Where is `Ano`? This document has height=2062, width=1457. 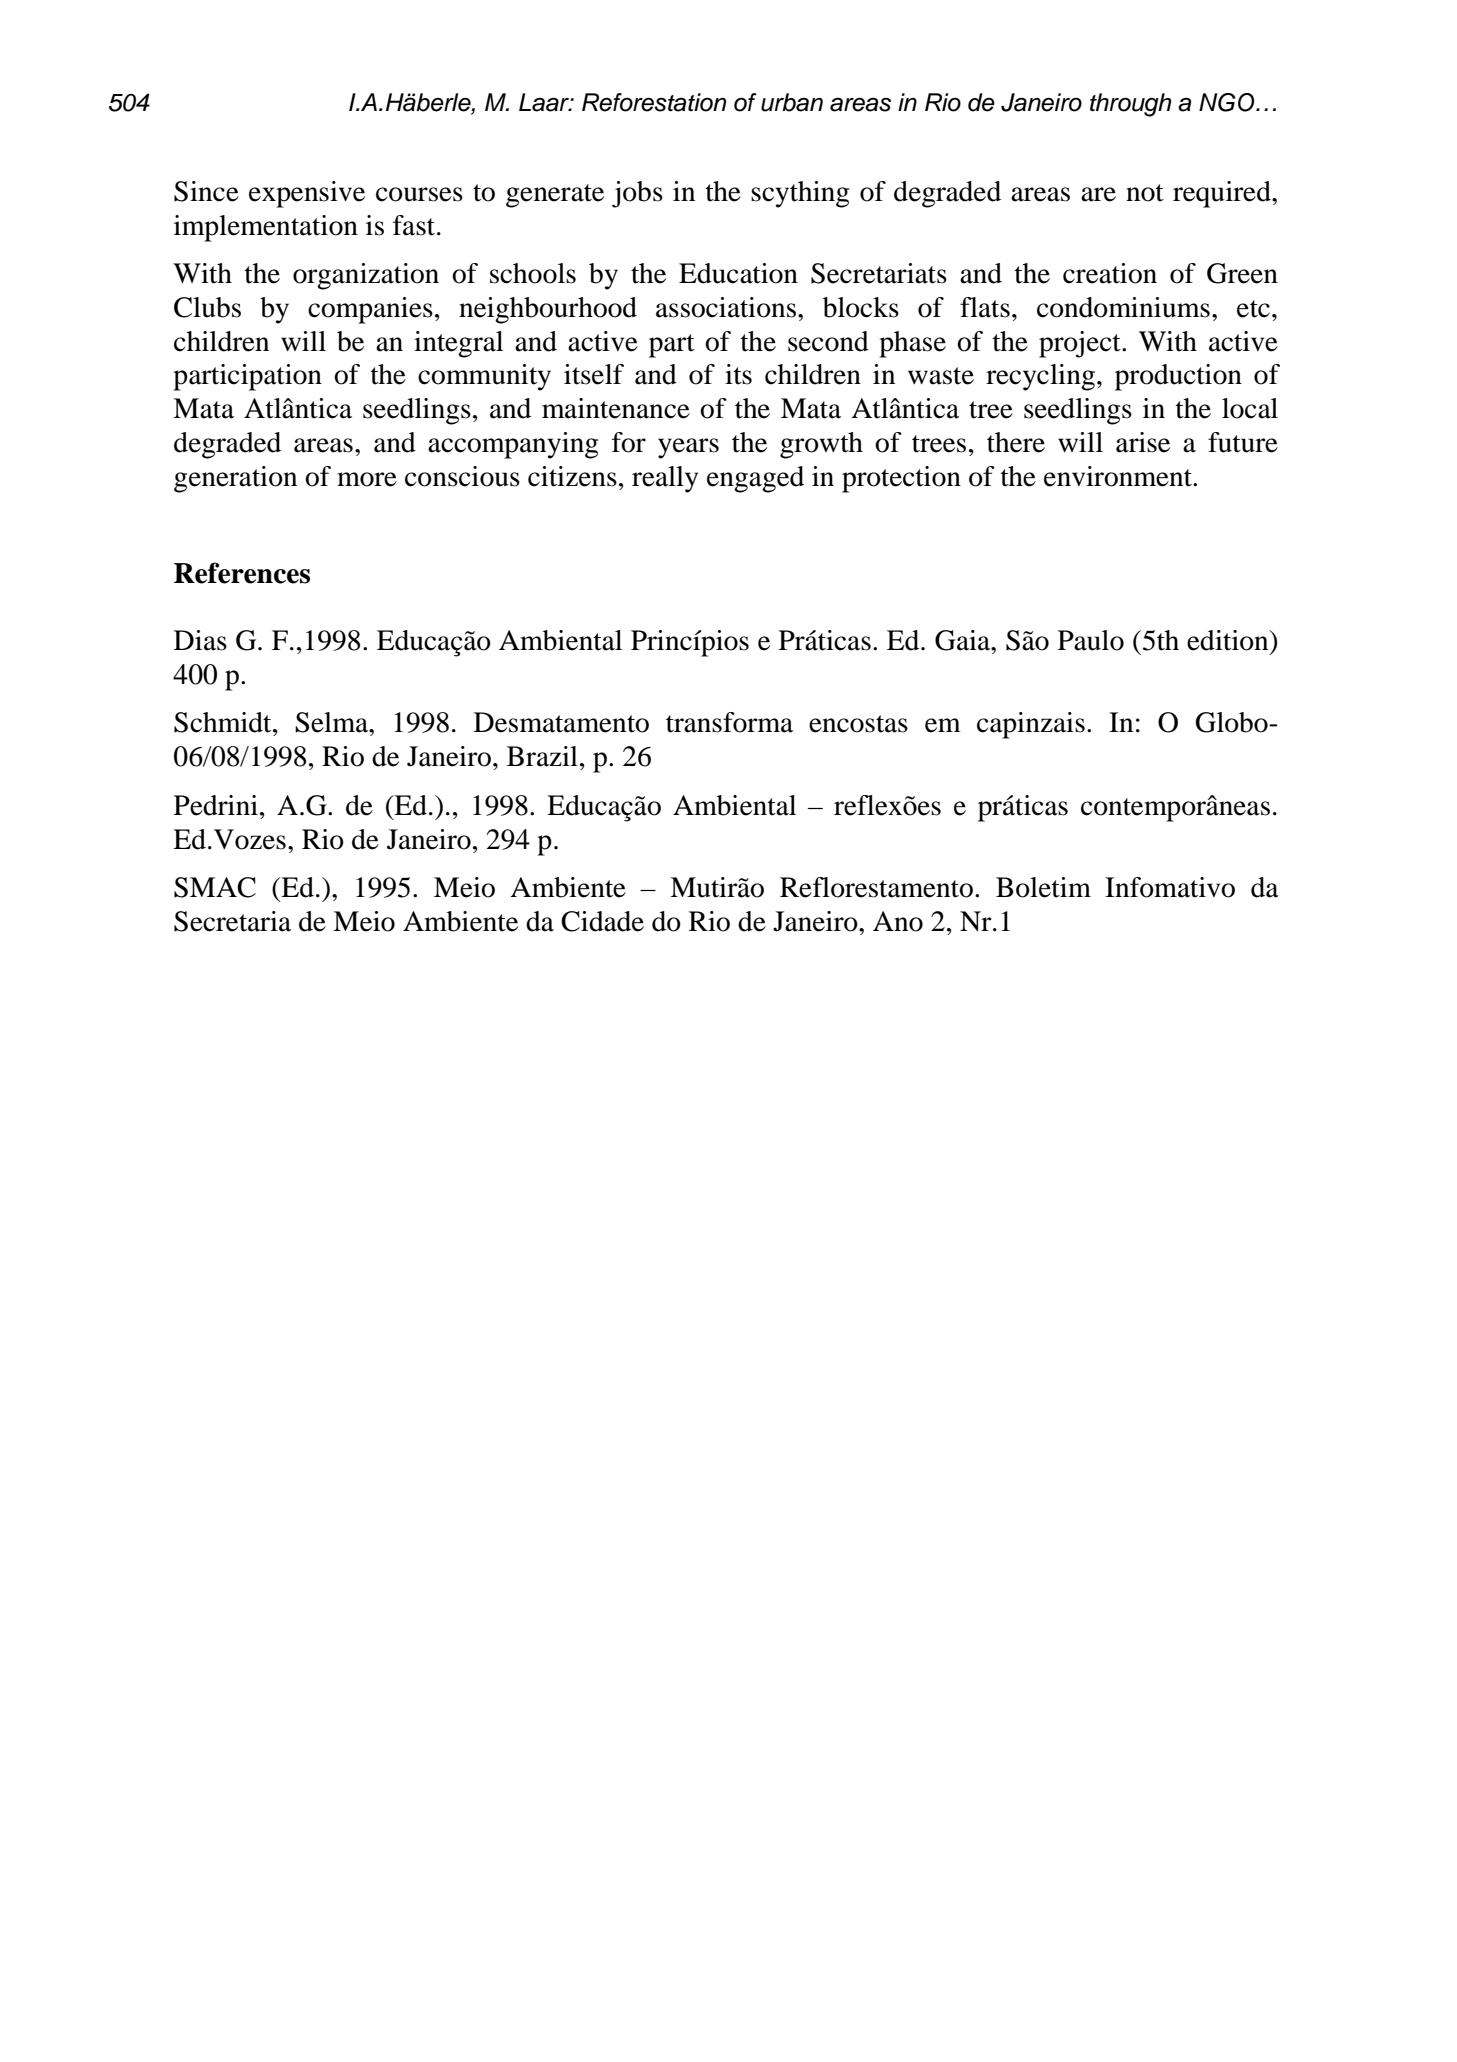 Ano is located at coordinates (898, 921).
